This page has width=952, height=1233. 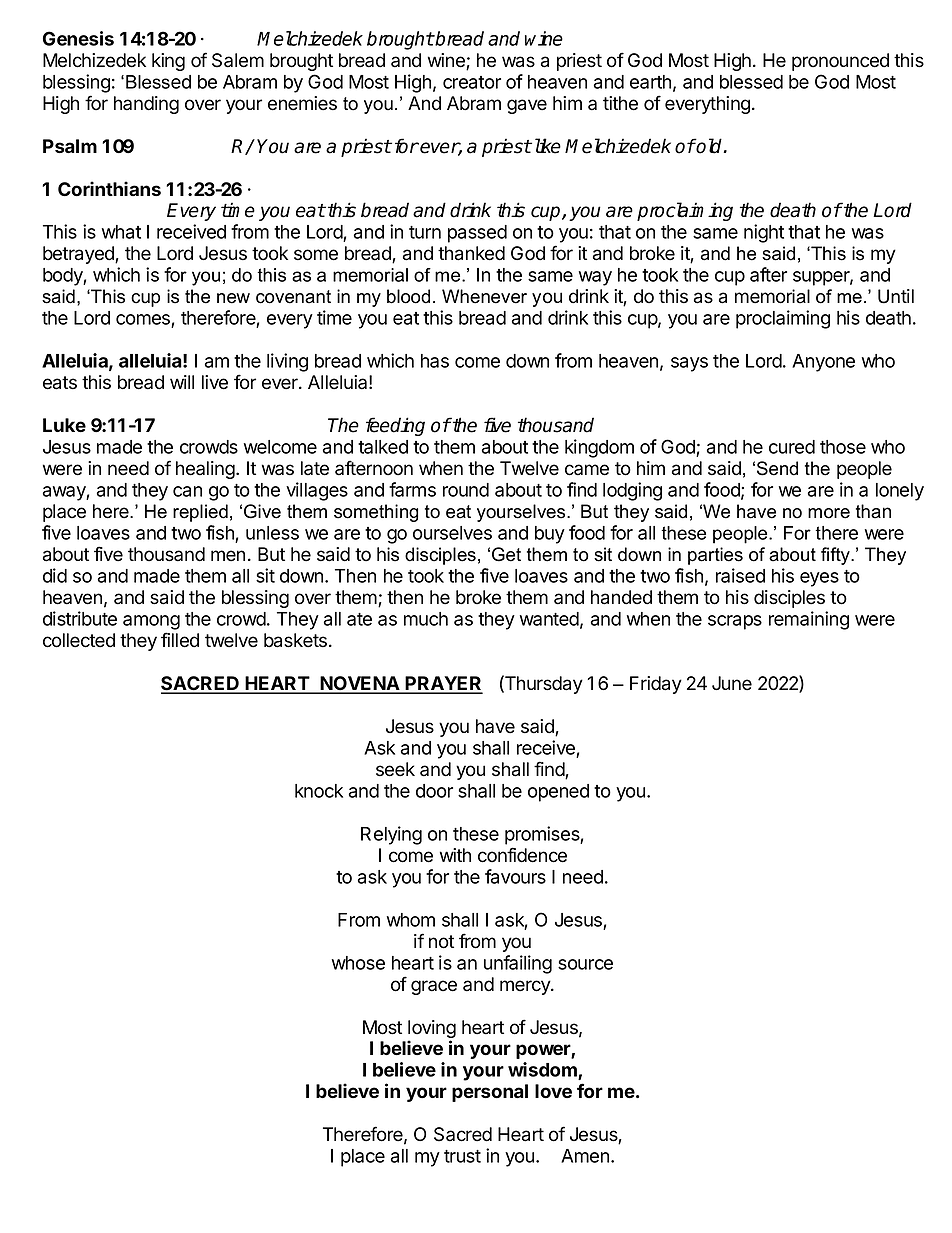 I want to click on much, so click(x=426, y=619).
